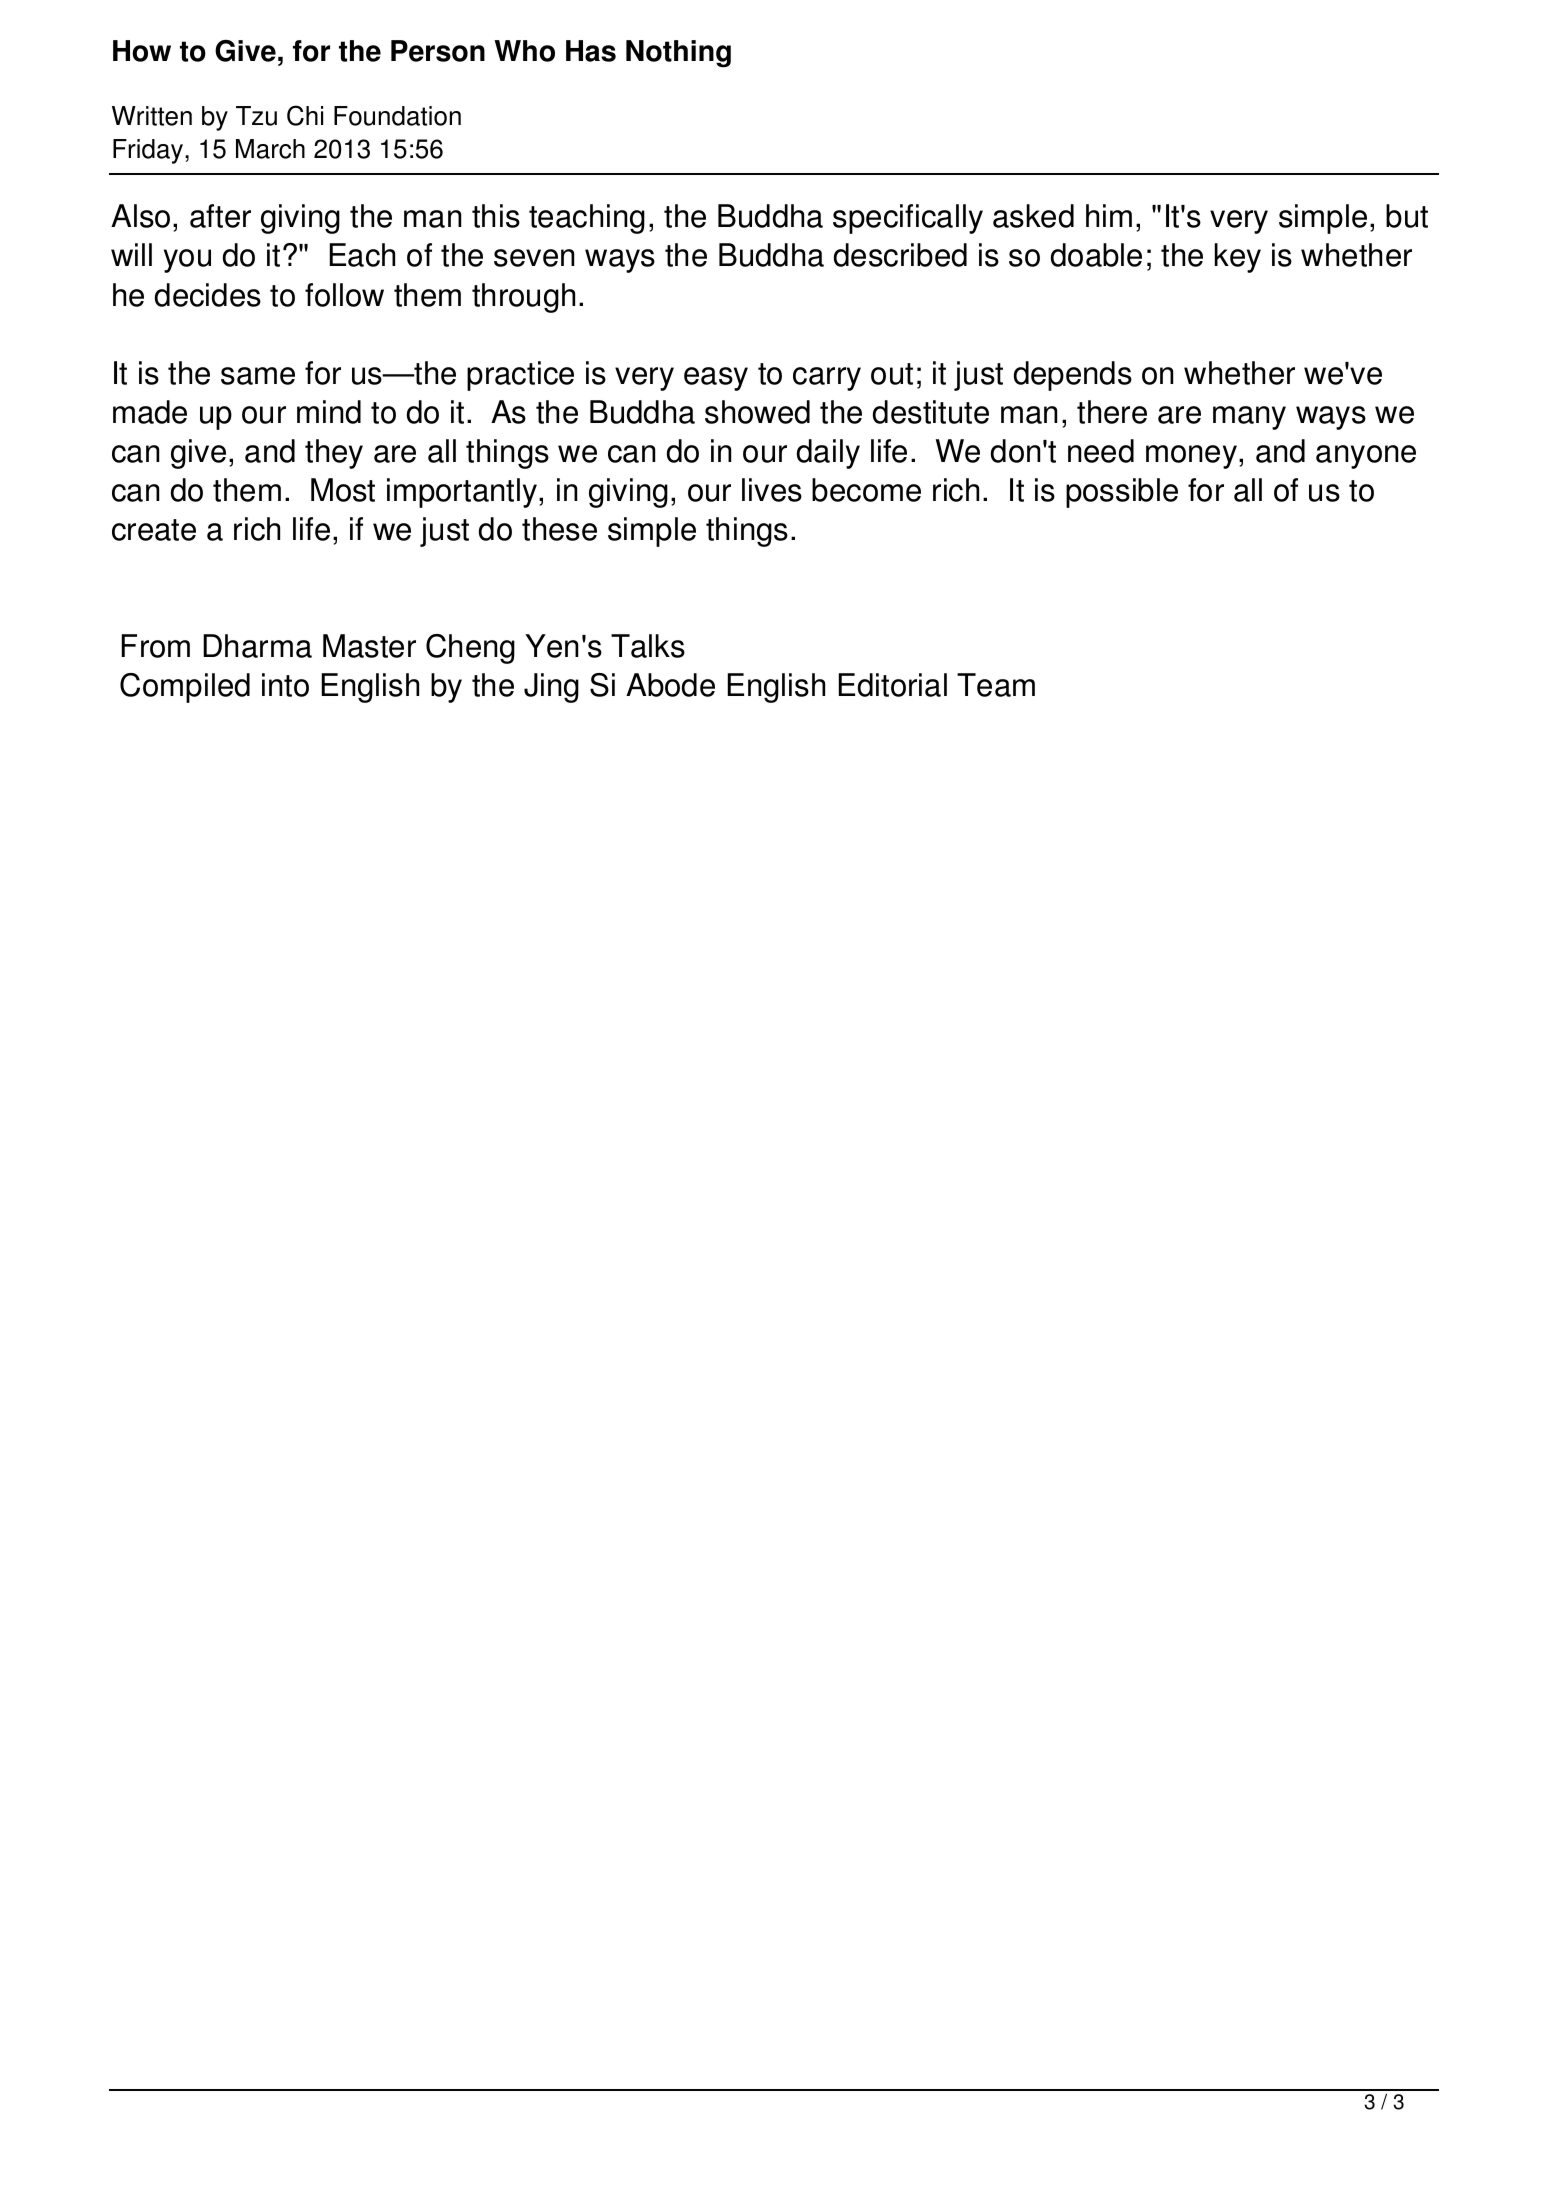 The image size is (1548, 2190). What do you see at coordinates (772, 490) in the screenshot?
I see `lives` at bounding box center [772, 490].
